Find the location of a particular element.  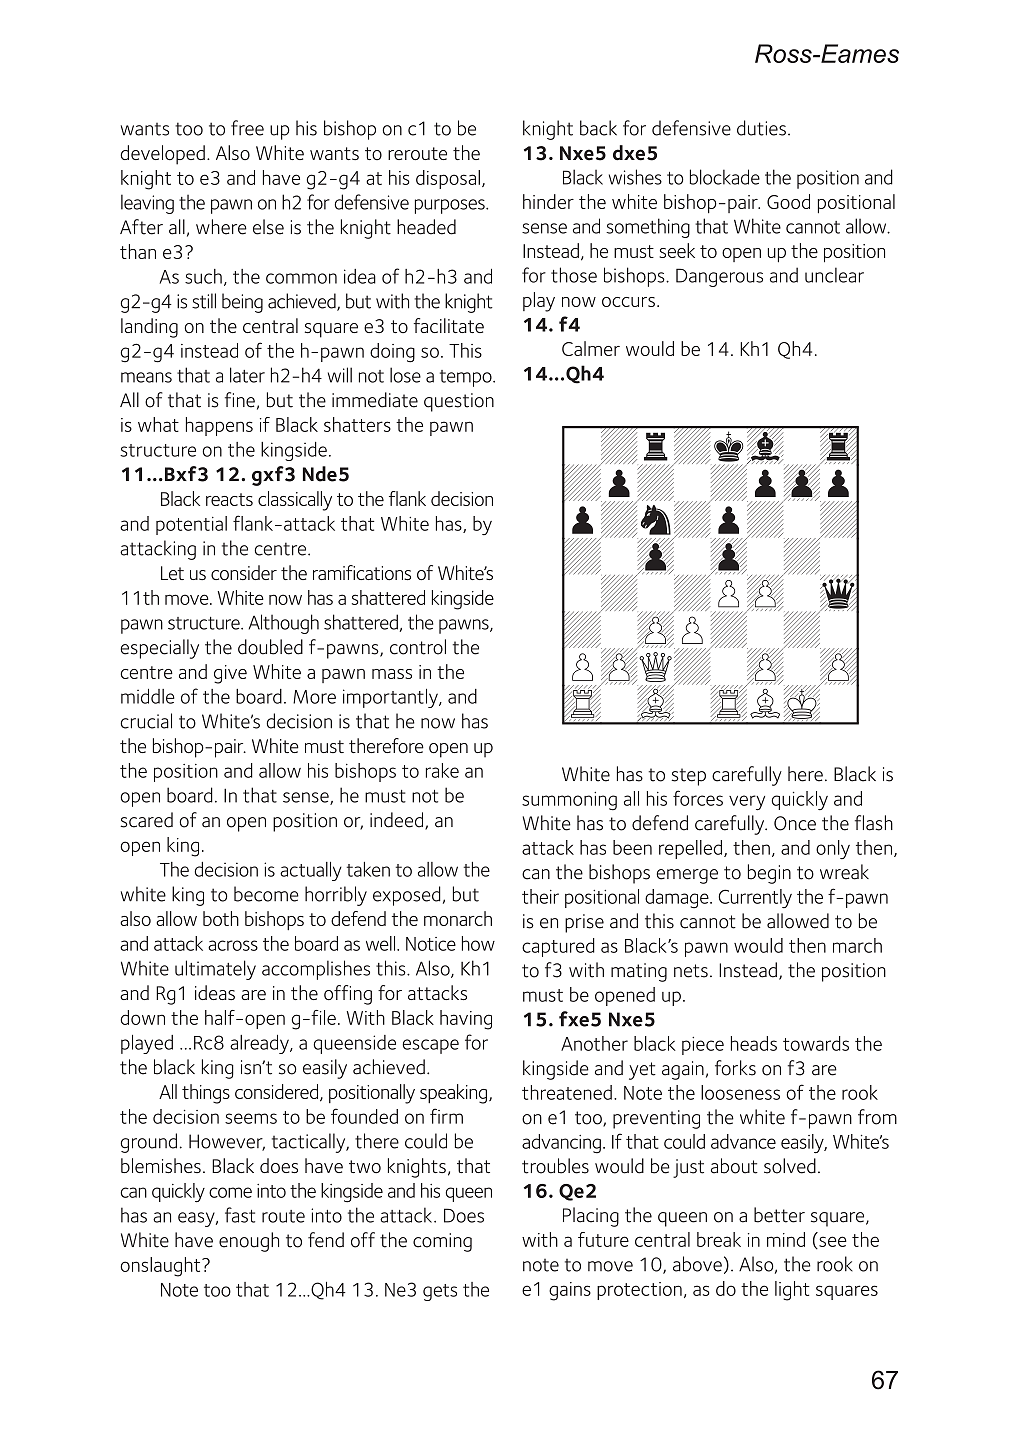

free is located at coordinates (247, 128).
